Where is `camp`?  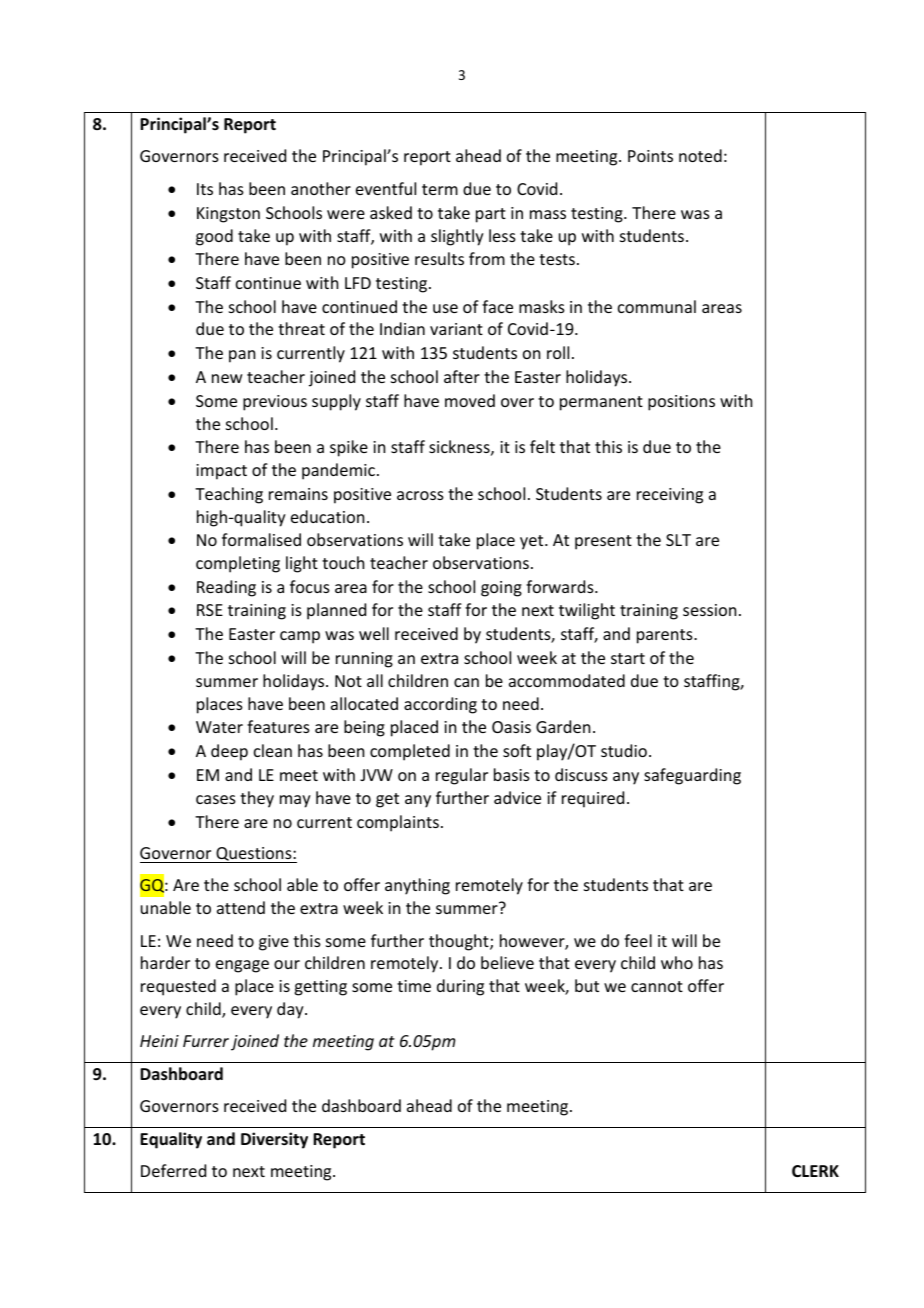 camp is located at coordinates (300, 637).
